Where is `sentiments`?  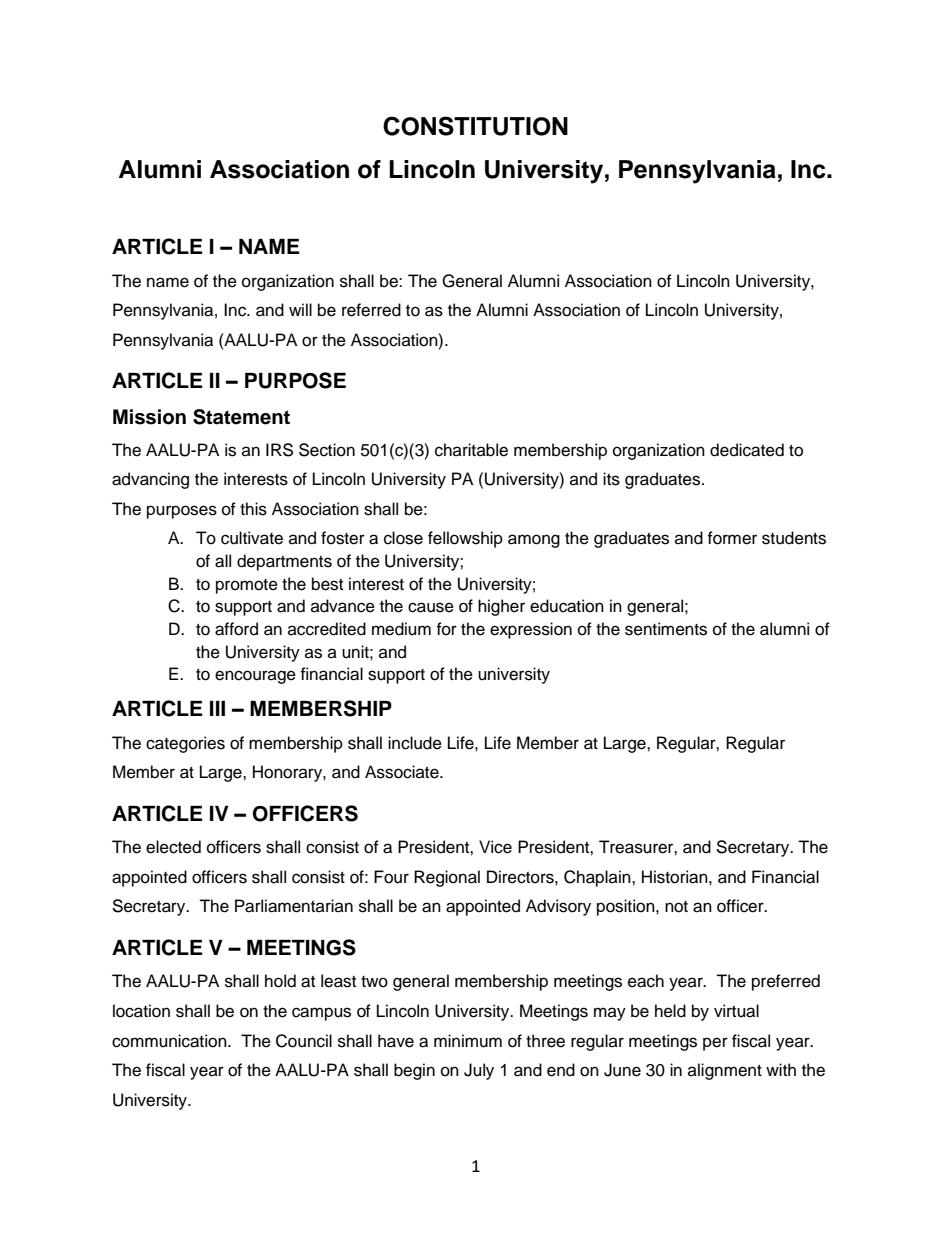 sentiments is located at coordinates (666, 629).
